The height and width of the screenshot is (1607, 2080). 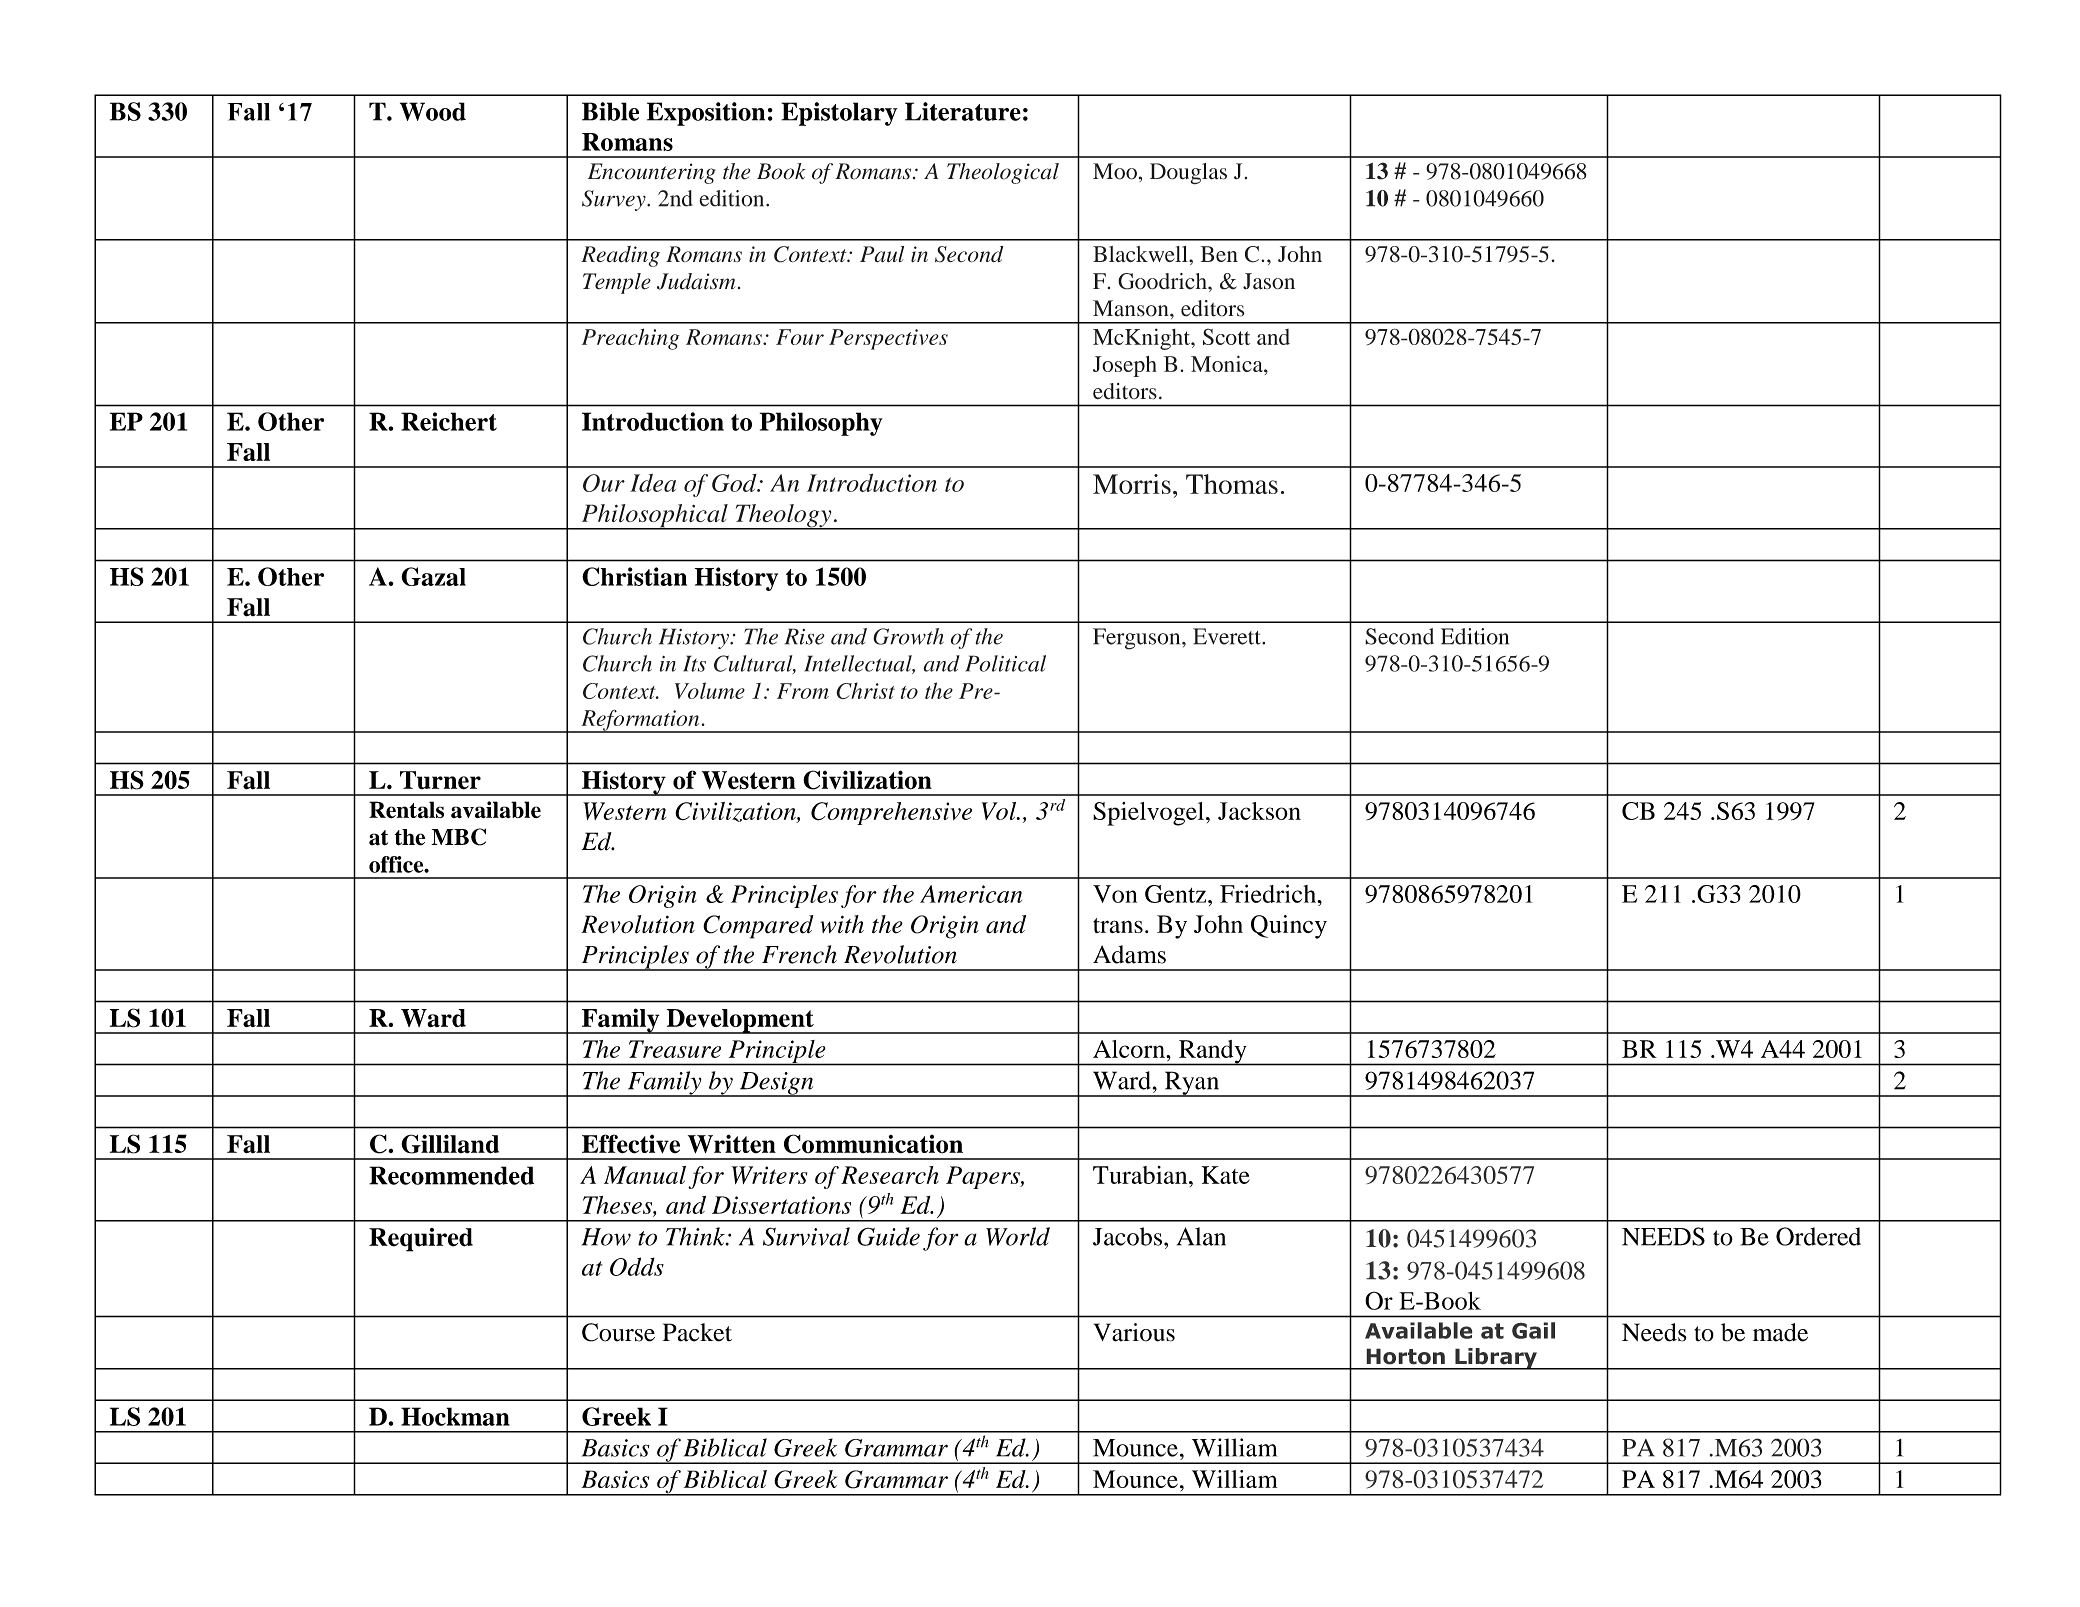 What do you see at coordinates (710, 690) in the screenshot?
I see `Volume` at bounding box center [710, 690].
